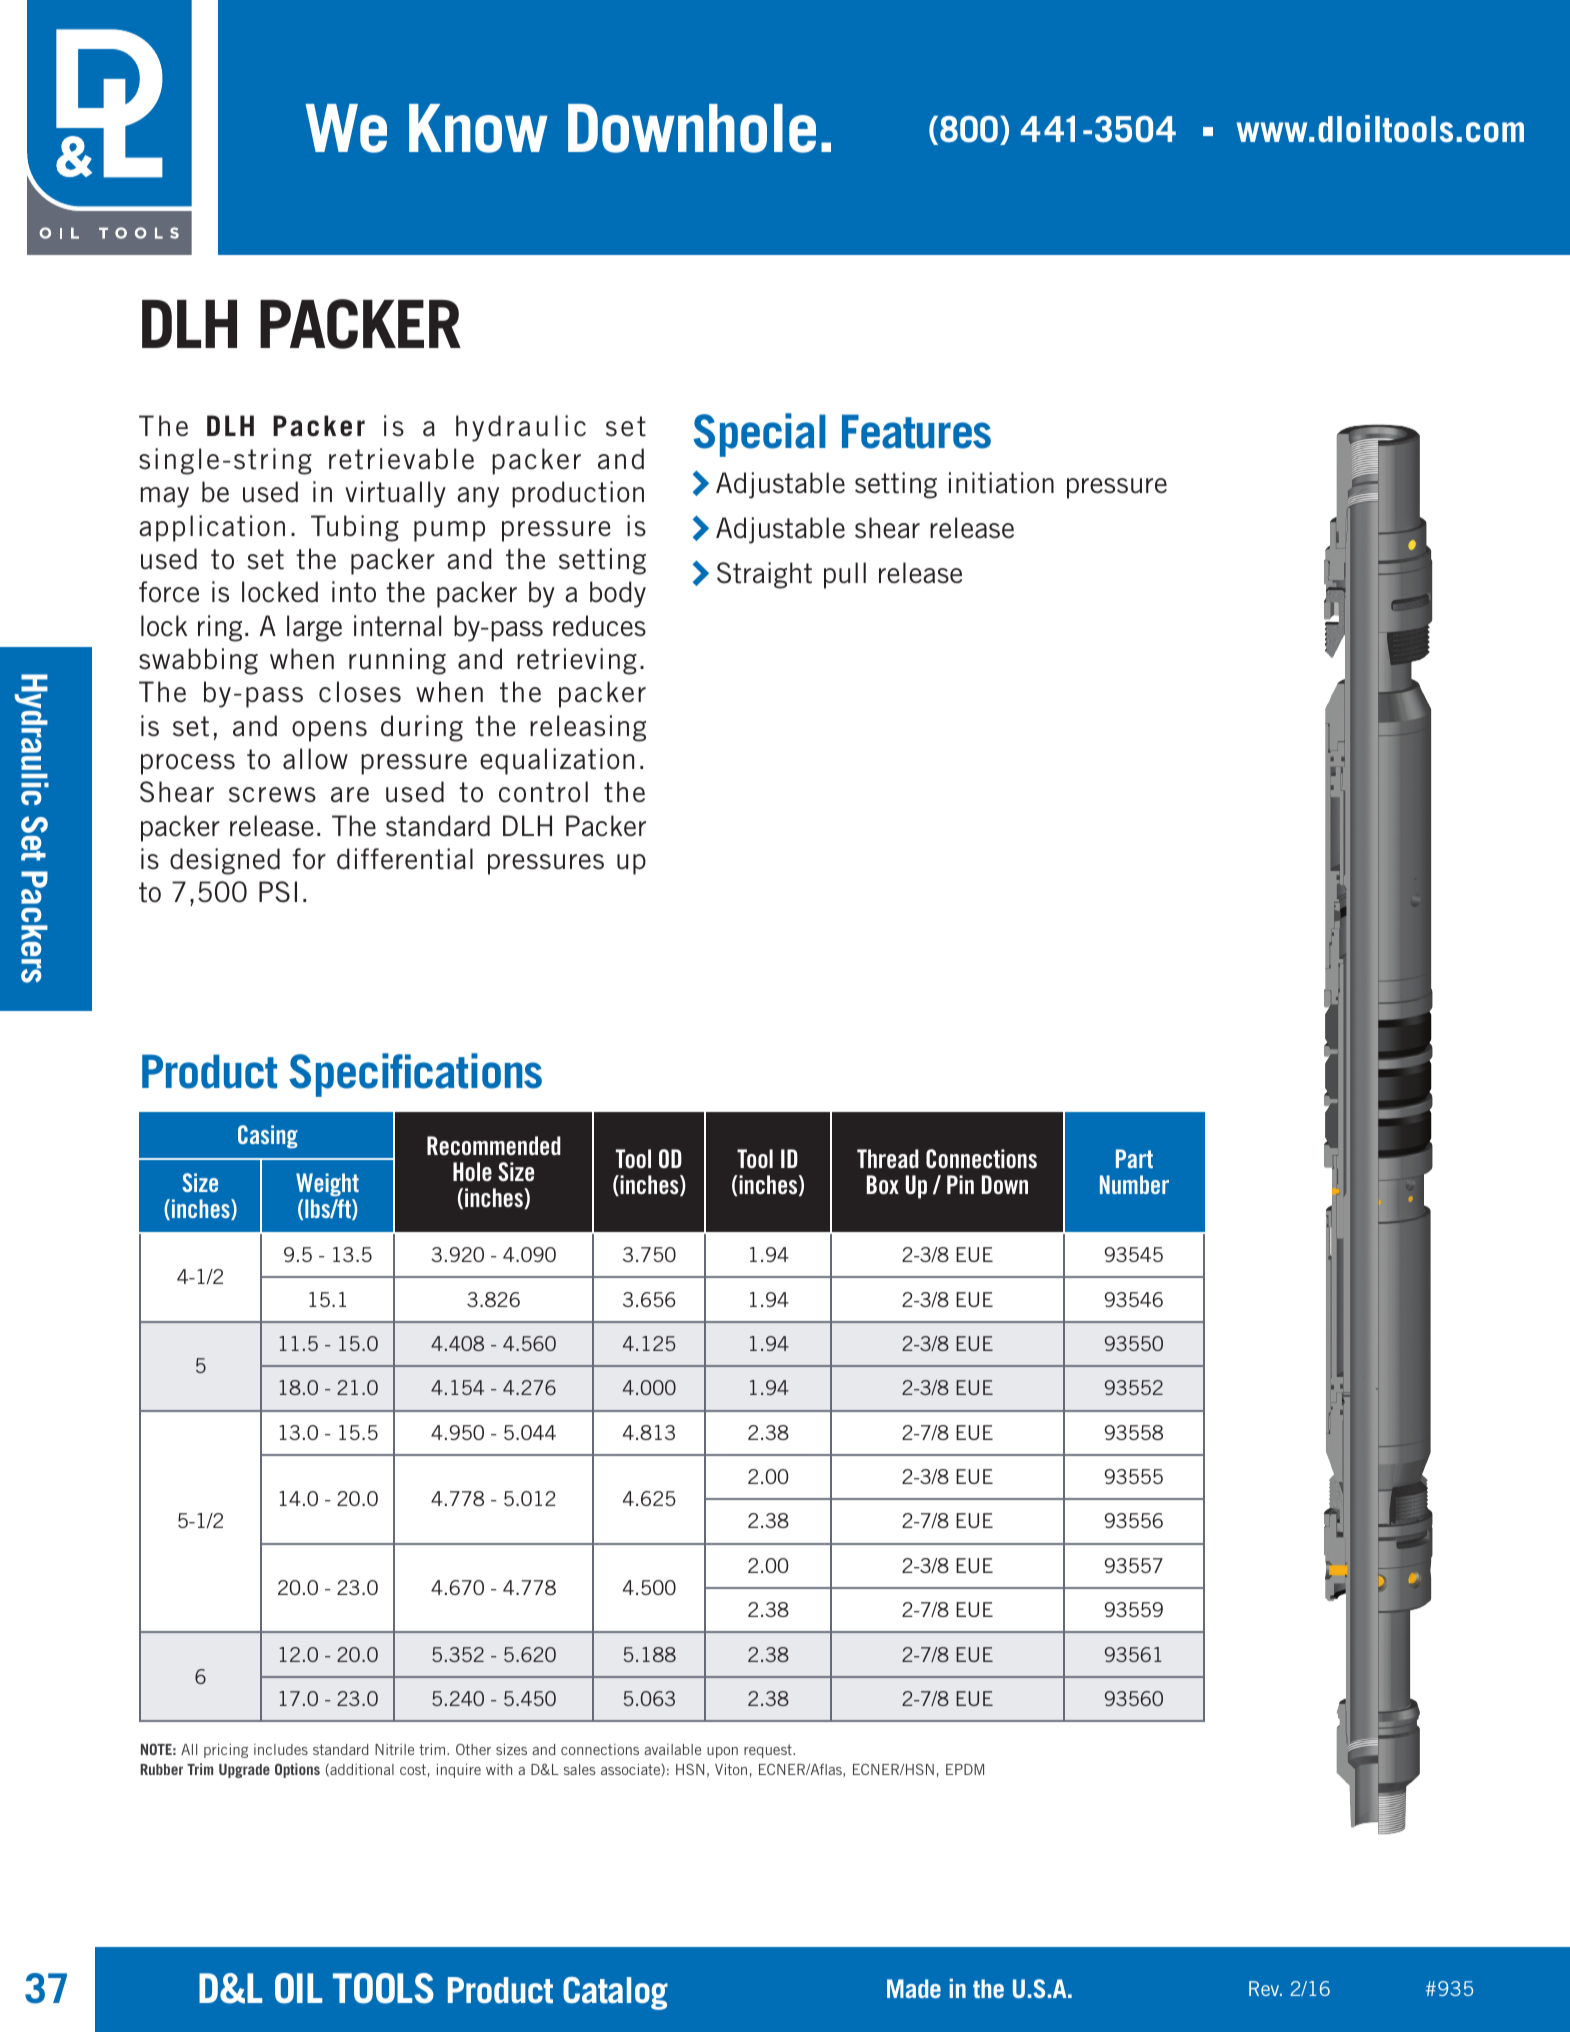  Describe the element at coordinates (965, 1769) in the screenshot. I see `EPDM` at that location.
